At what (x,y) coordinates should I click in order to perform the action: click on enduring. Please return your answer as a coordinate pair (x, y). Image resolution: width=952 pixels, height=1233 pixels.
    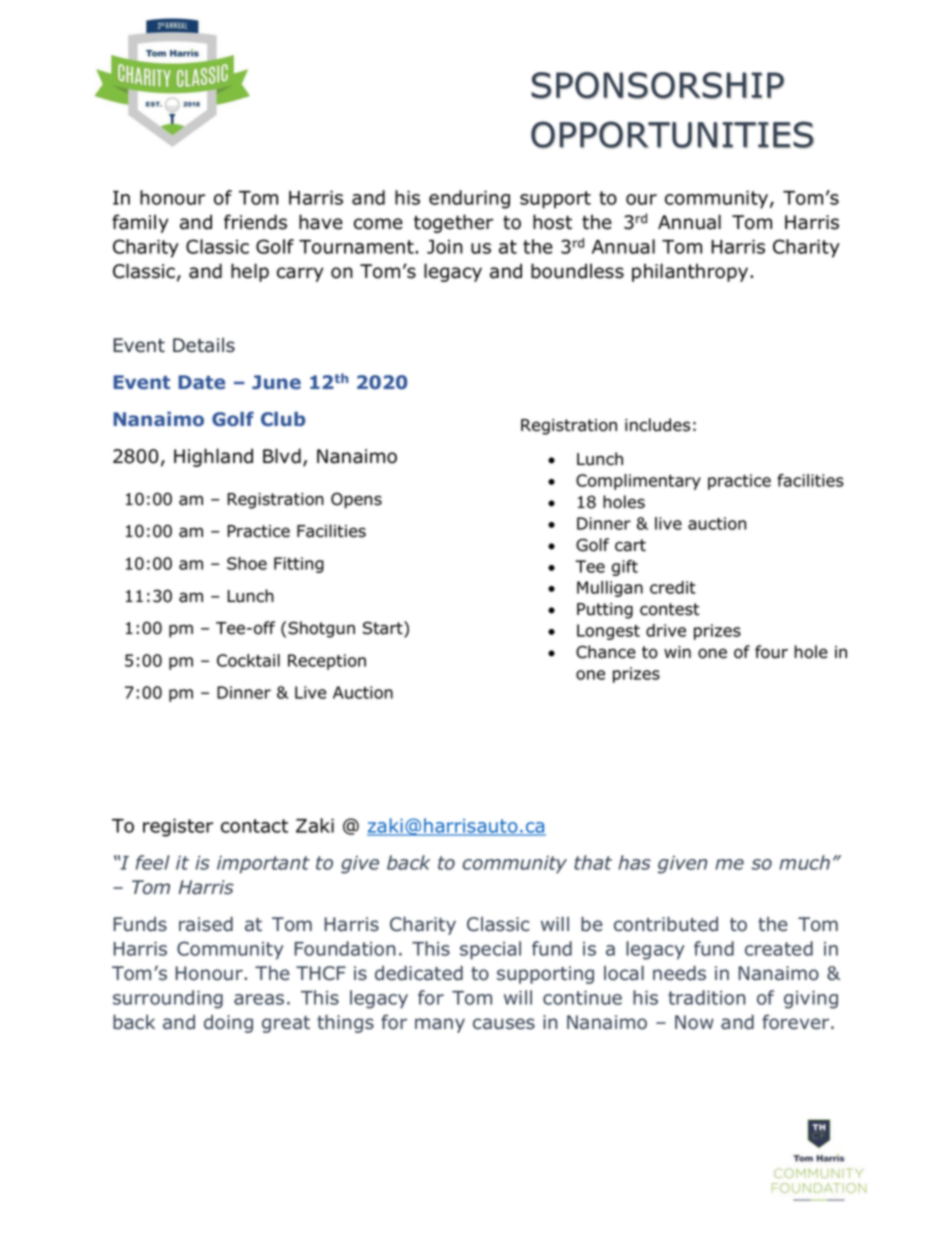
    Looking at the image, I should click on (469, 199).
